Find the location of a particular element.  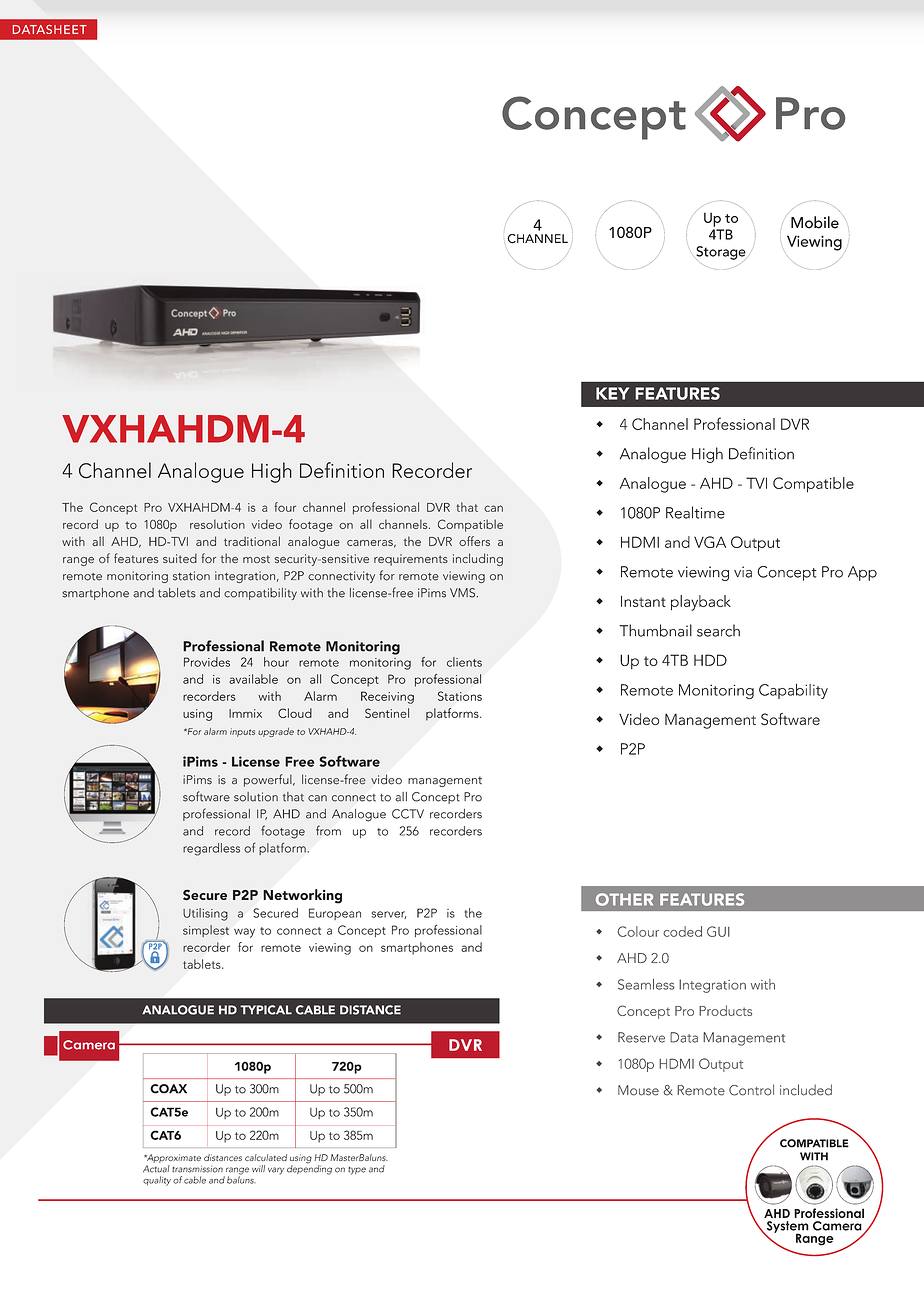

Products is located at coordinates (725, 1010).
